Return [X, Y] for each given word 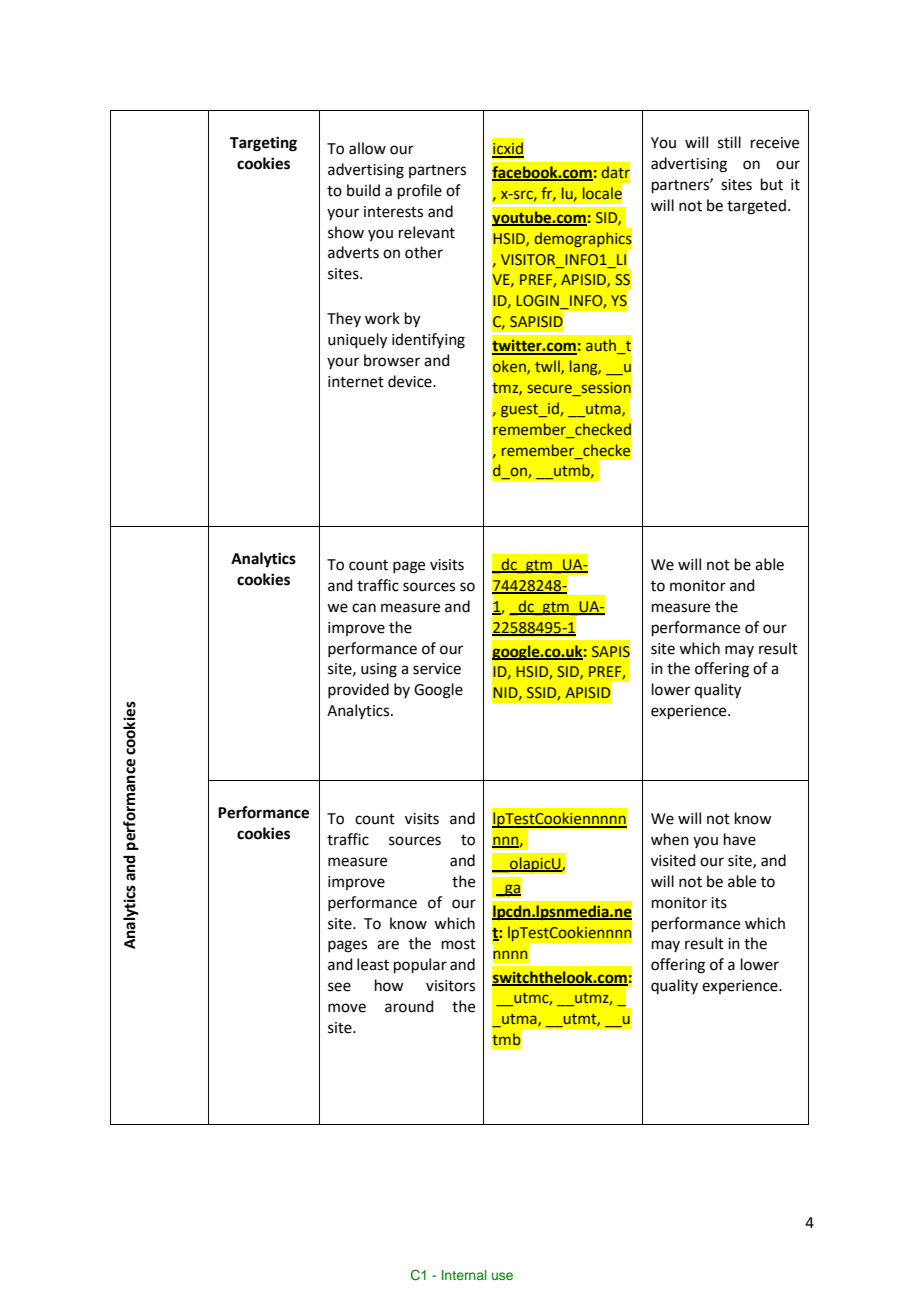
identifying [428, 341]
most [459, 944]
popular [420, 965]
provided [358, 690]
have [740, 839]
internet [356, 382]
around [409, 1006]
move [347, 1008]
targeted [756, 207]
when [670, 839]
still [729, 142]
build [363, 190]
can [364, 608]
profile [420, 191]
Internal [464, 1275]
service [437, 669]
